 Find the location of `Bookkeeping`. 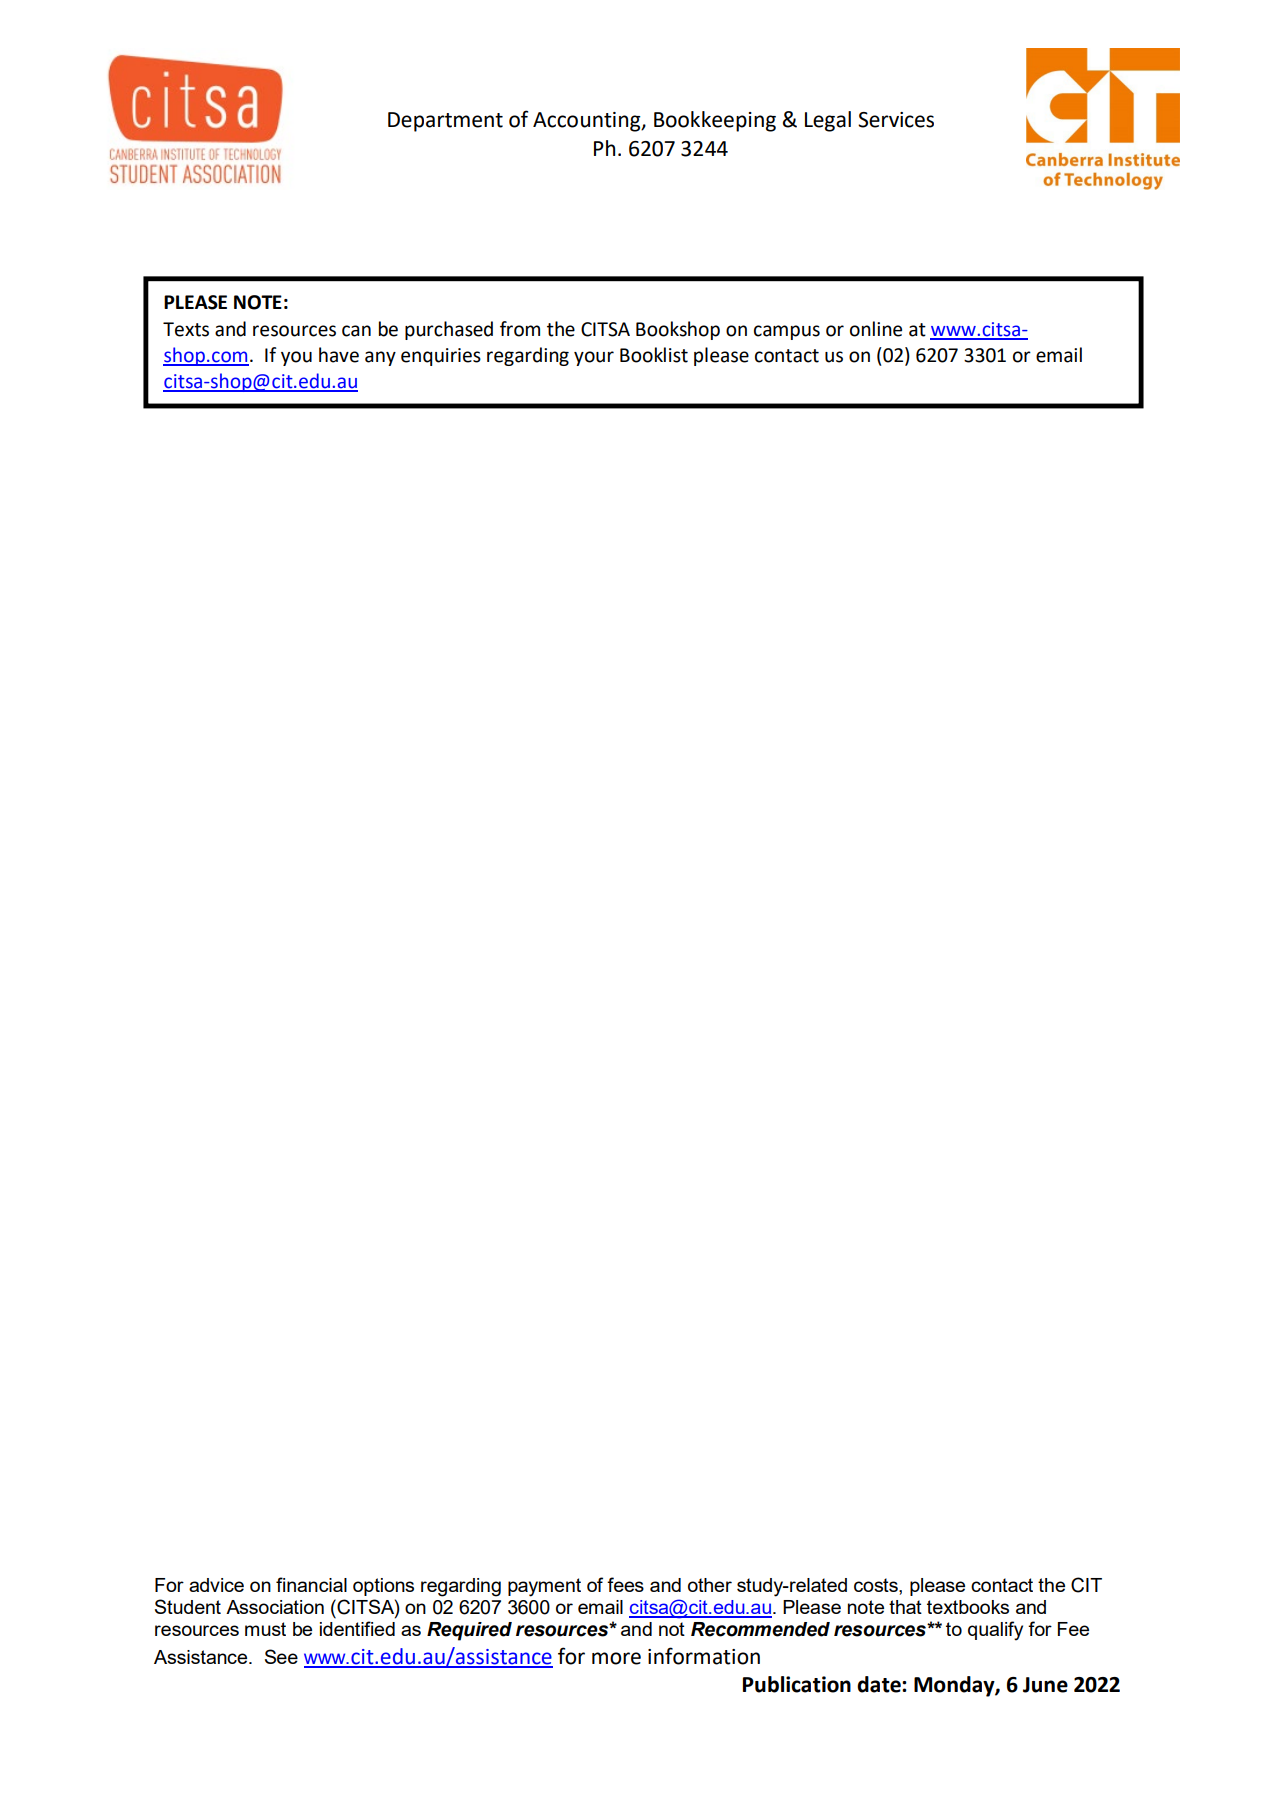

Bookkeeping is located at coordinates (715, 121).
